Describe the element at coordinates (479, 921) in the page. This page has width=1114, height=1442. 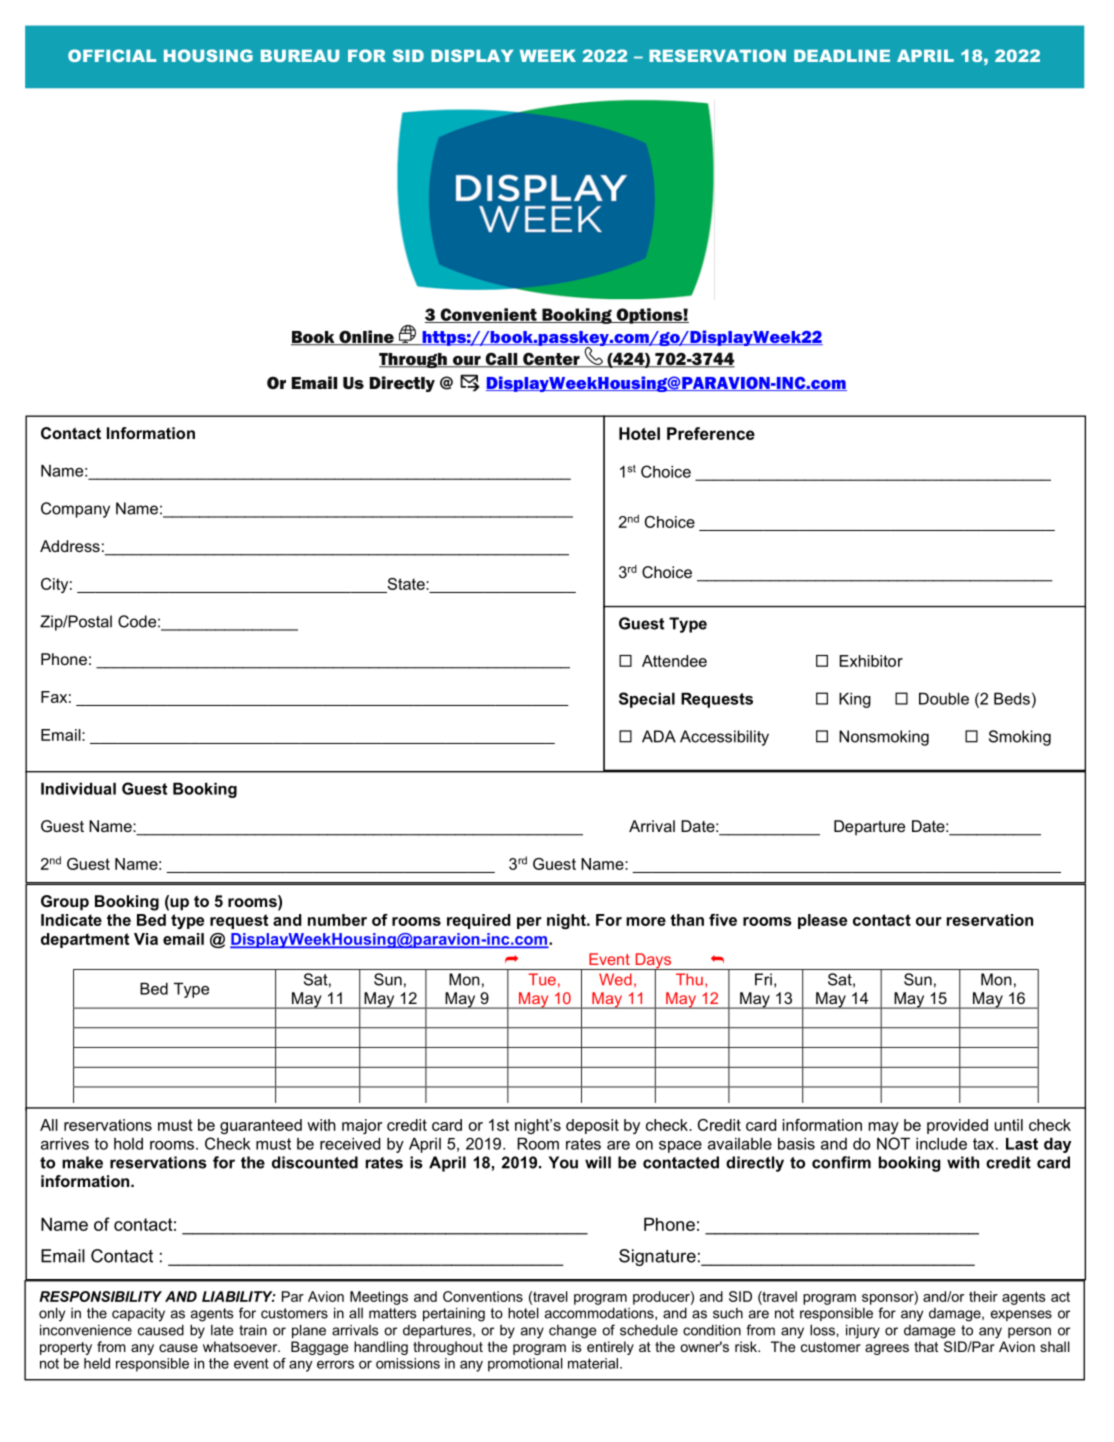
I see `required` at that location.
